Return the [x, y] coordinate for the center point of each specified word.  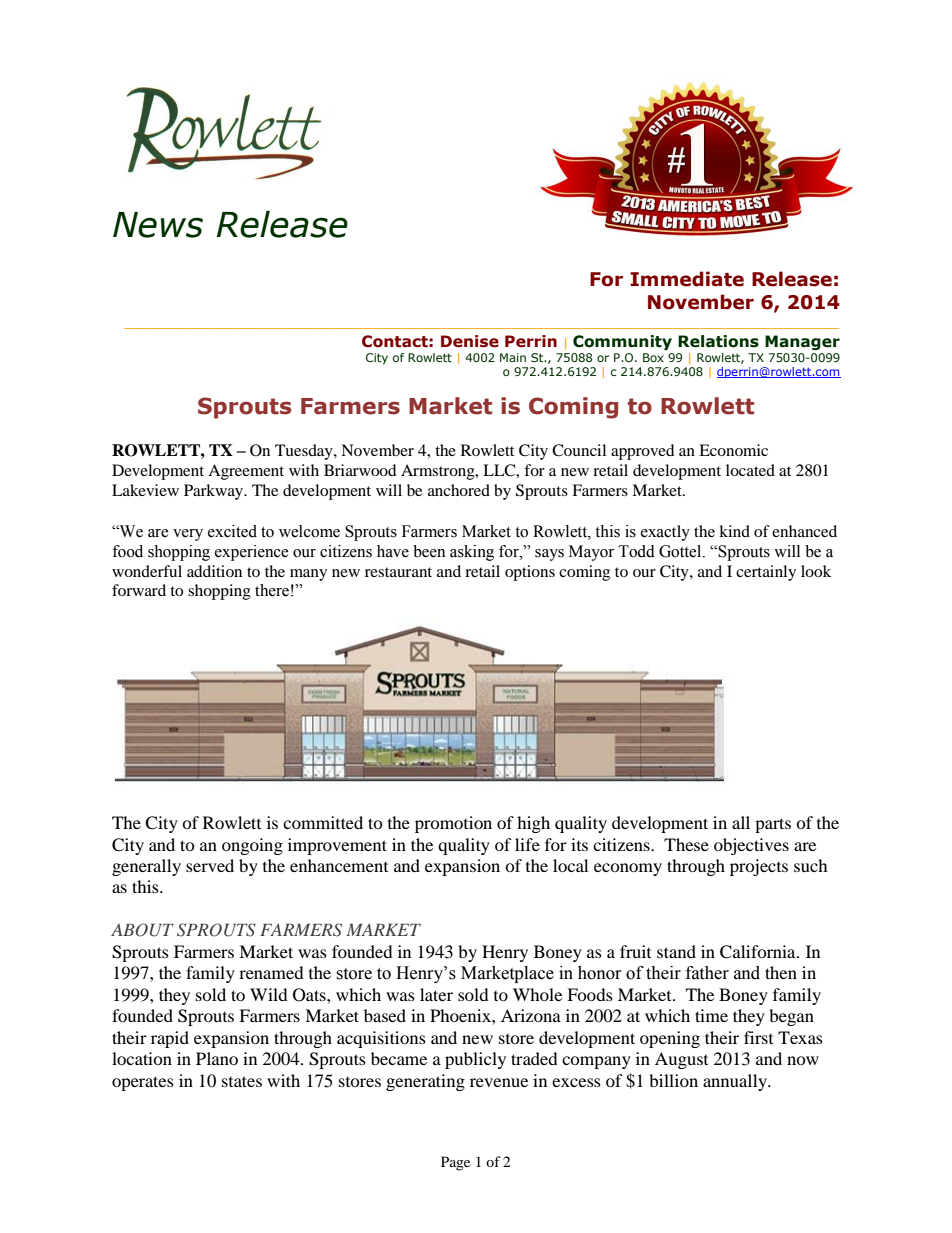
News [158, 225]
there [272, 590]
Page [455, 1163]
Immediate [687, 279]
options [530, 573]
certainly [766, 573]
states [242, 1081]
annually [736, 1082]
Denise [470, 341]
